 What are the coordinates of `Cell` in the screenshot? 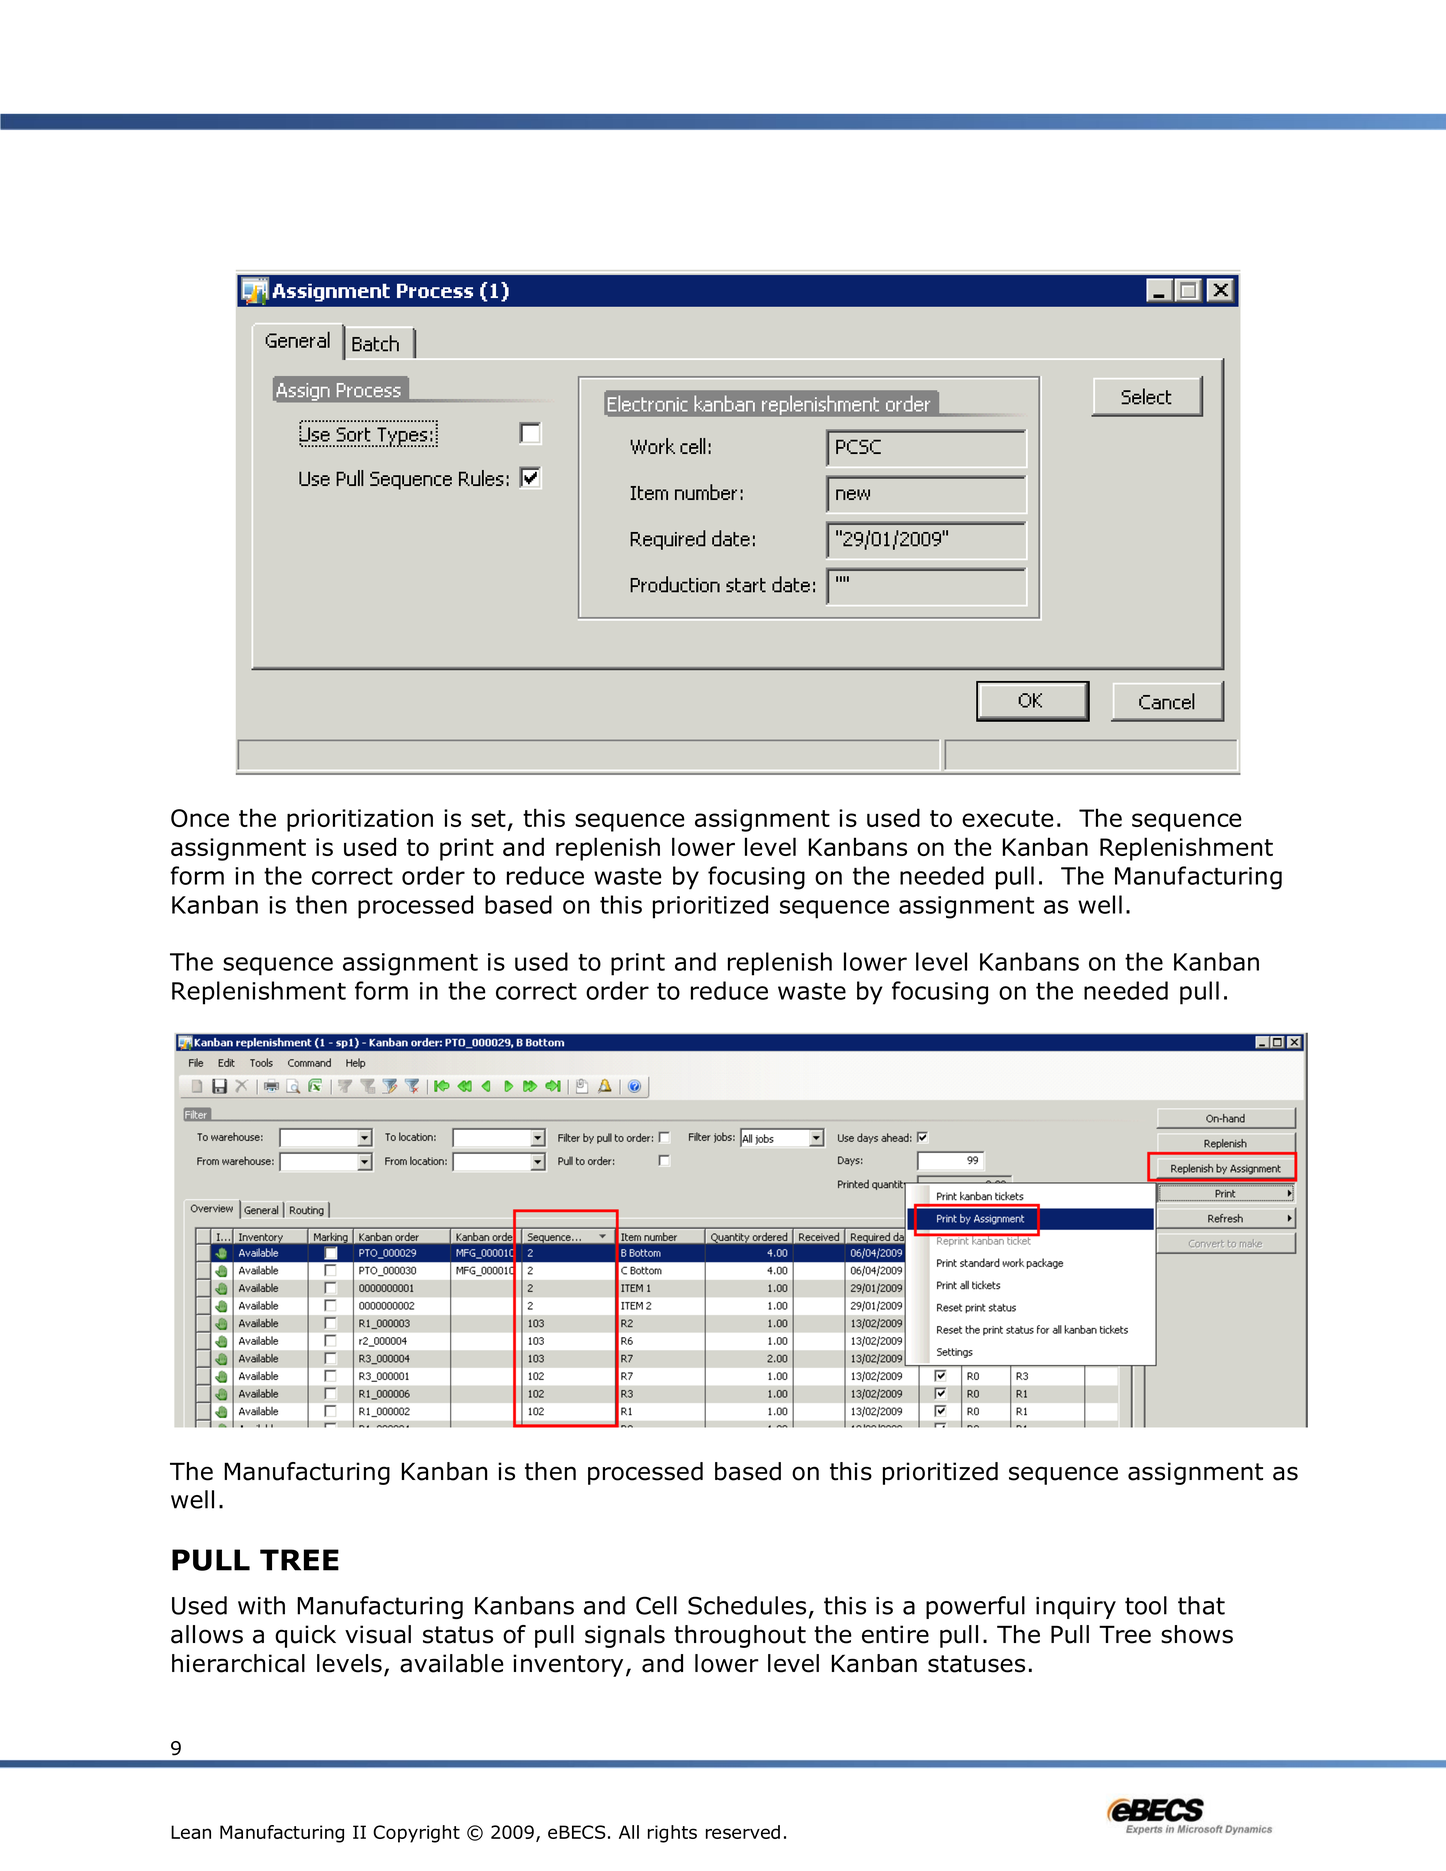 It's located at (656, 1605).
